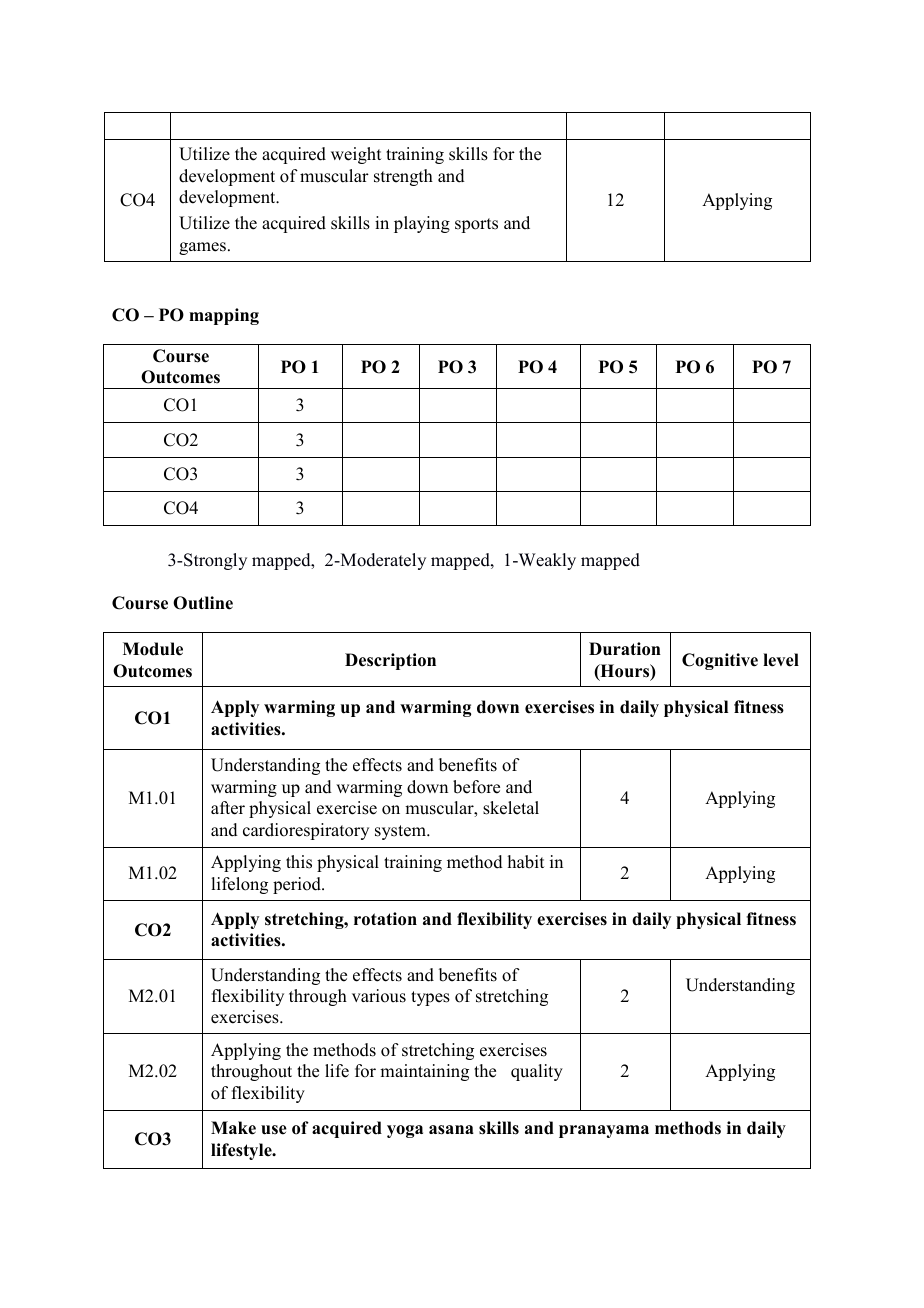  Describe the element at coordinates (422, 224) in the screenshot. I see `playing` at that location.
